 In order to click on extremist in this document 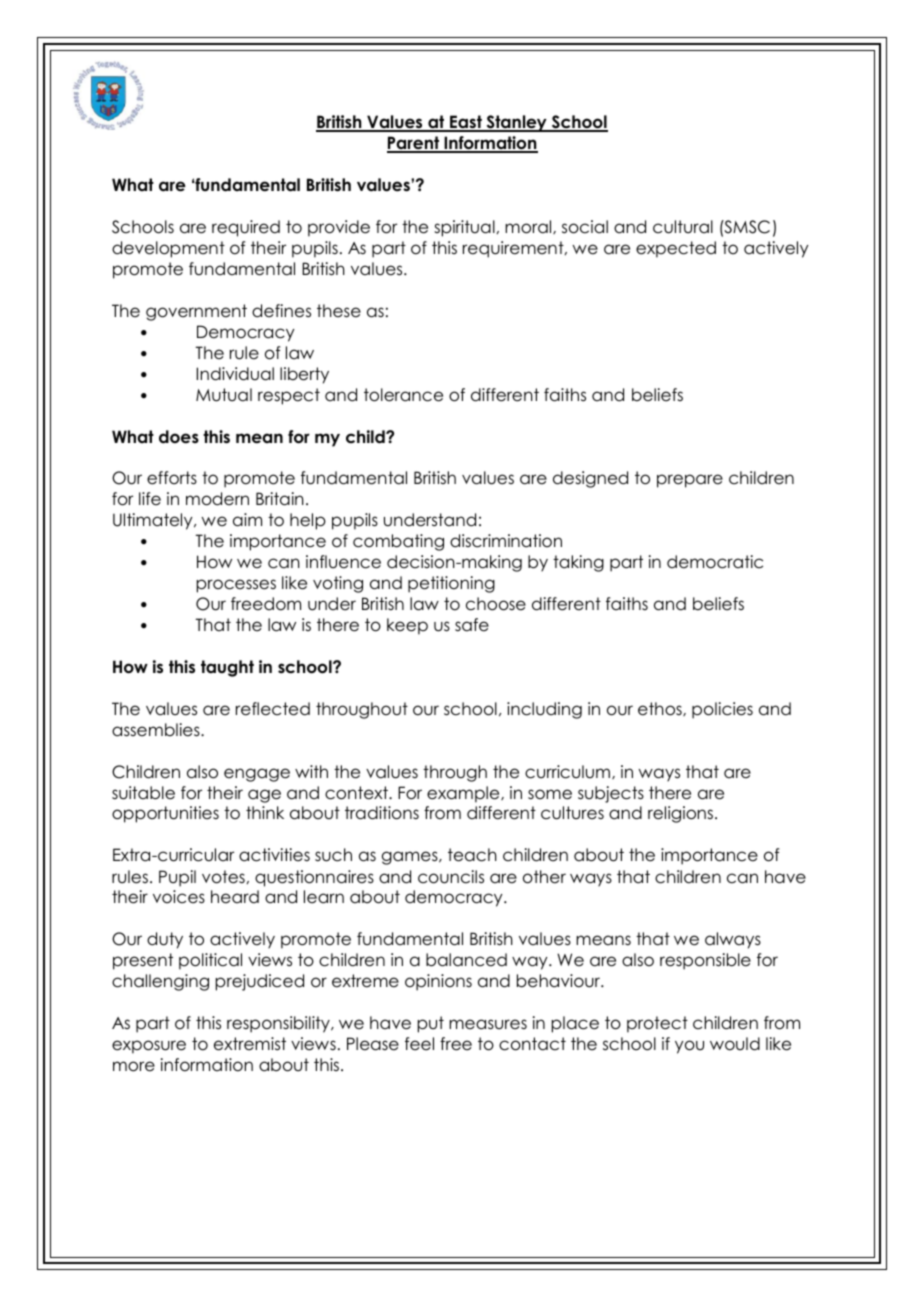, I will do `click(250, 1044)`.
